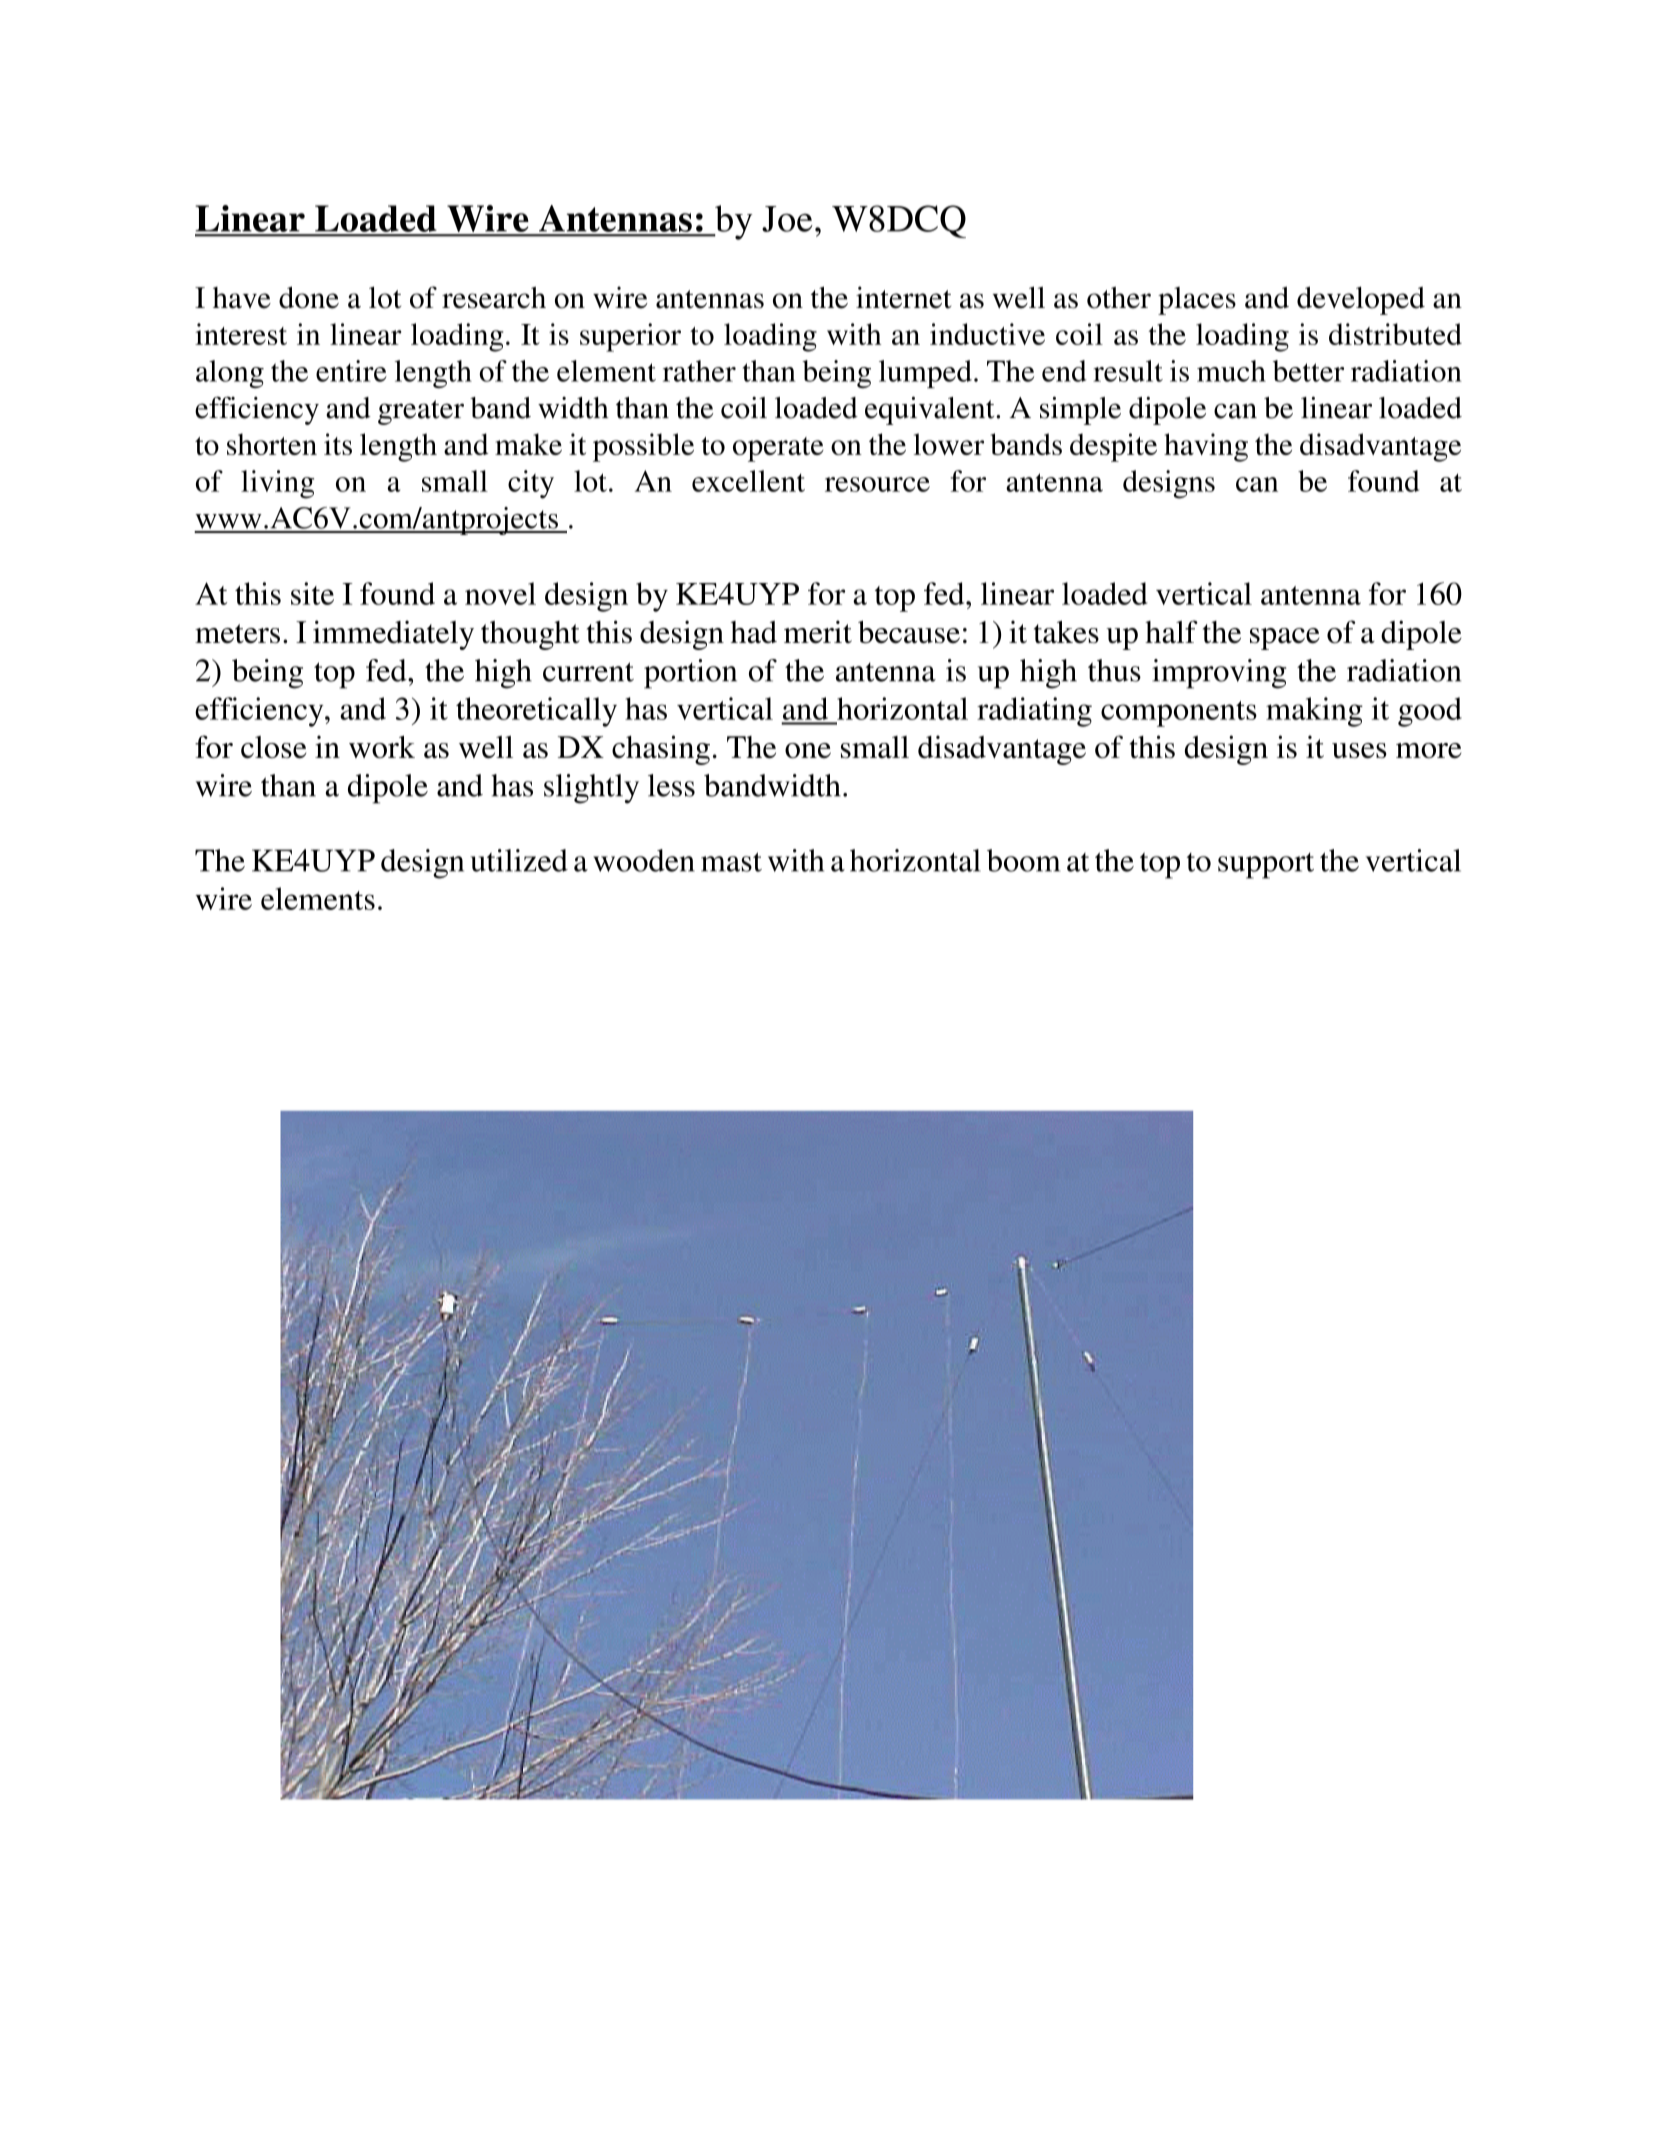  What do you see at coordinates (925, 374) in the document?
I see `lumped` at bounding box center [925, 374].
